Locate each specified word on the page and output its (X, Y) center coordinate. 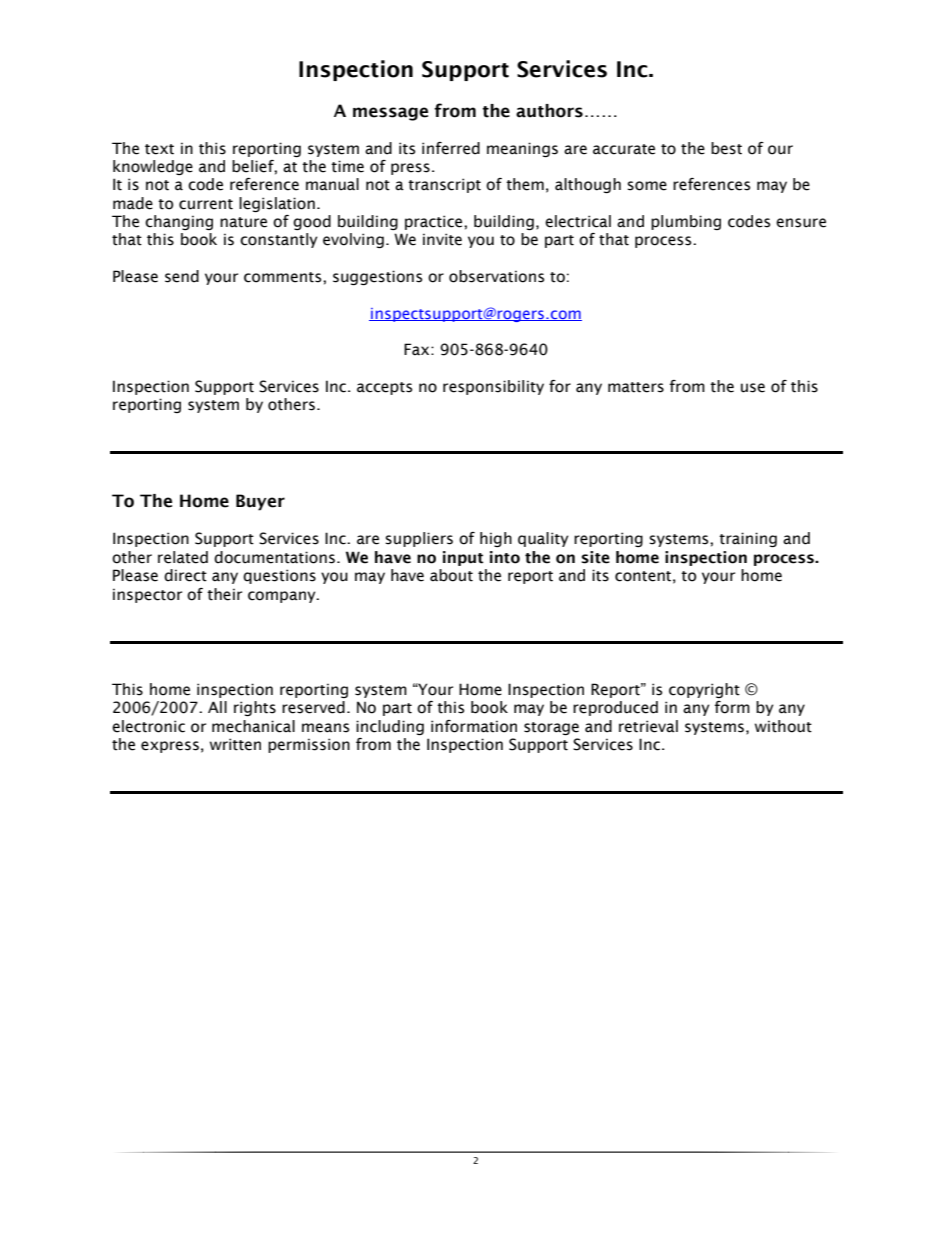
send (182, 276)
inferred (451, 148)
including (390, 727)
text (159, 149)
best (726, 148)
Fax (418, 349)
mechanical (253, 726)
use (753, 388)
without (783, 726)
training (748, 539)
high (496, 539)
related (183, 557)
